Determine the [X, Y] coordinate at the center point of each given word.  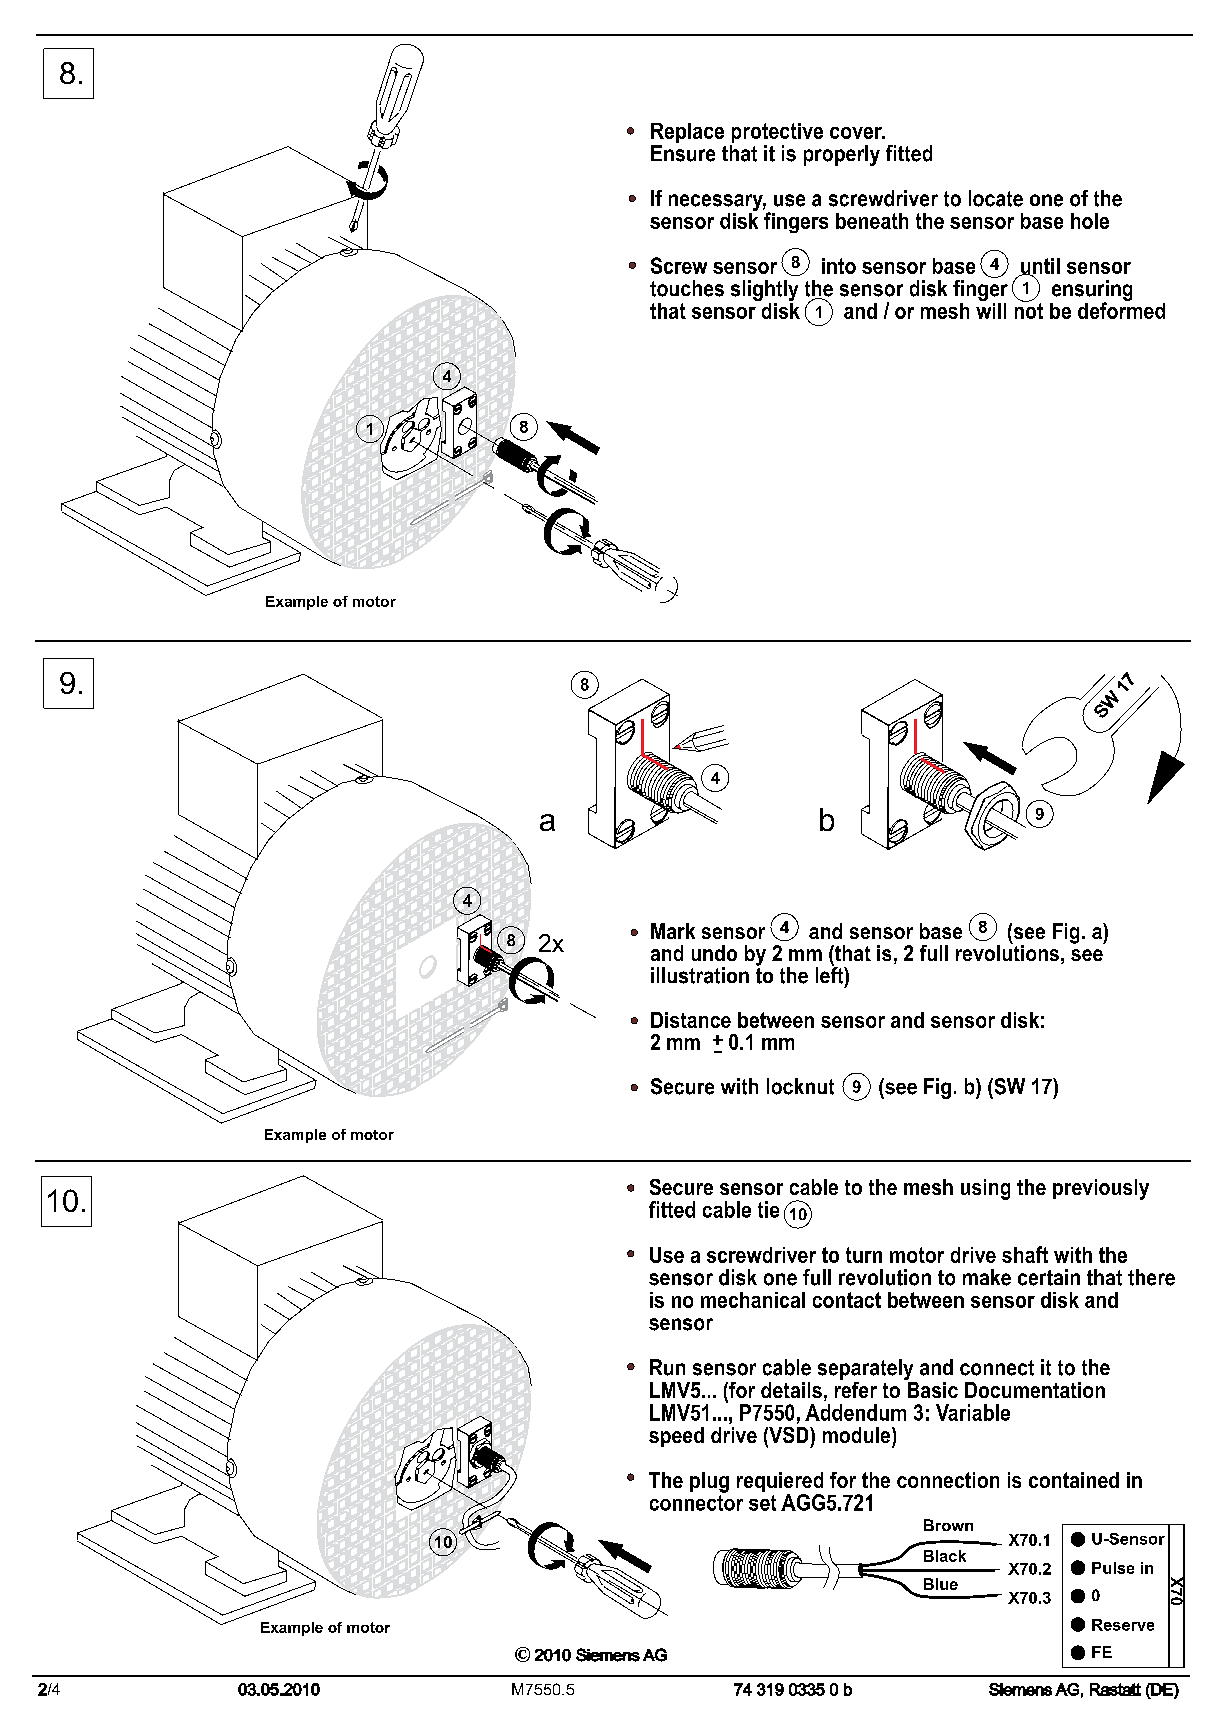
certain [1049, 1277]
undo [714, 953]
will [991, 309]
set [762, 1503]
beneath [872, 221]
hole [1090, 221]
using [985, 1189]
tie [768, 1209]
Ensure [683, 153]
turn [864, 1255]
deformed [1121, 309]
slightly [764, 292]
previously [1101, 1189]
